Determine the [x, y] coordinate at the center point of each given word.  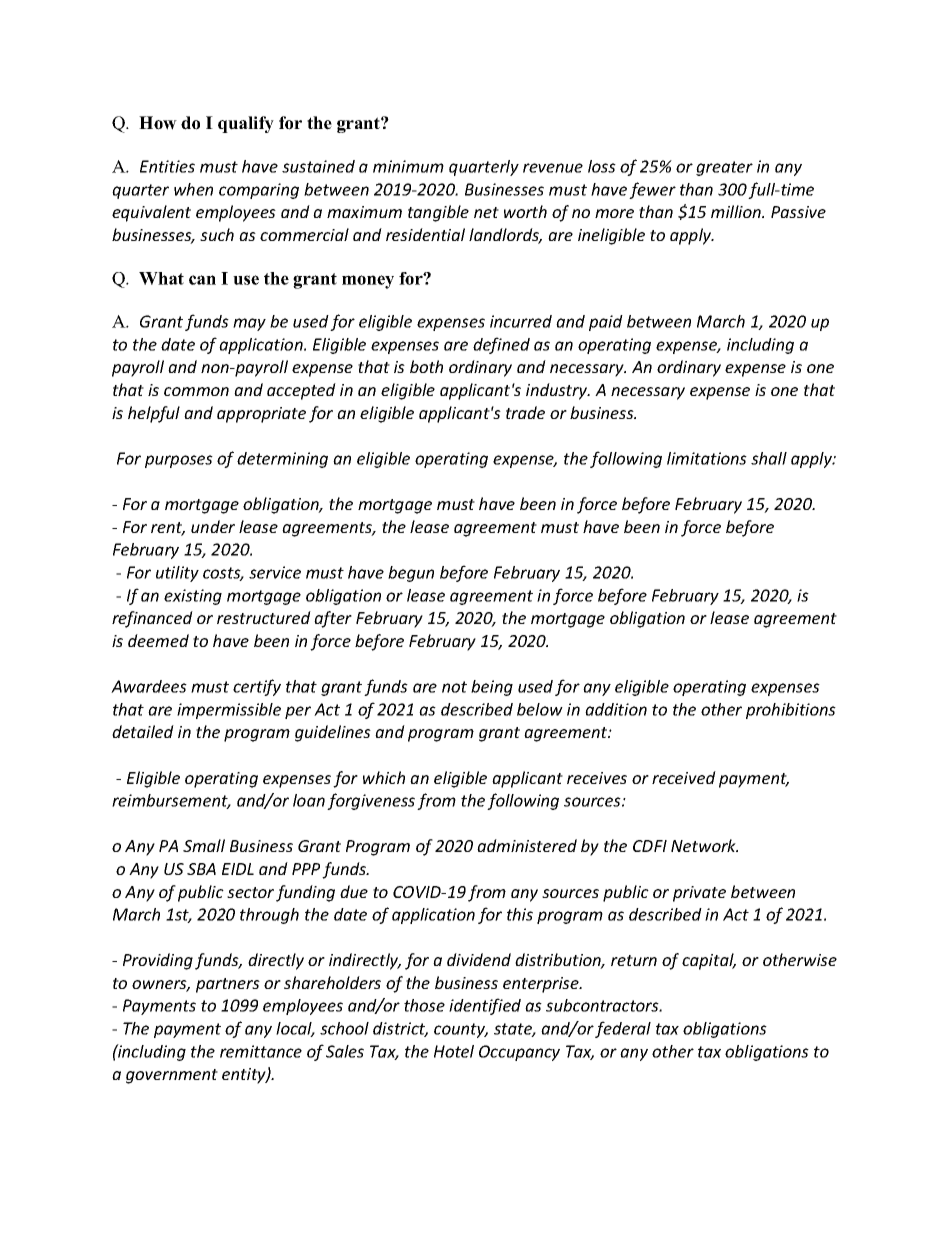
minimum [408, 166]
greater [724, 168]
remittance [261, 1051]
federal [623, 1029]
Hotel [454, 1051]
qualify [246, 124]
